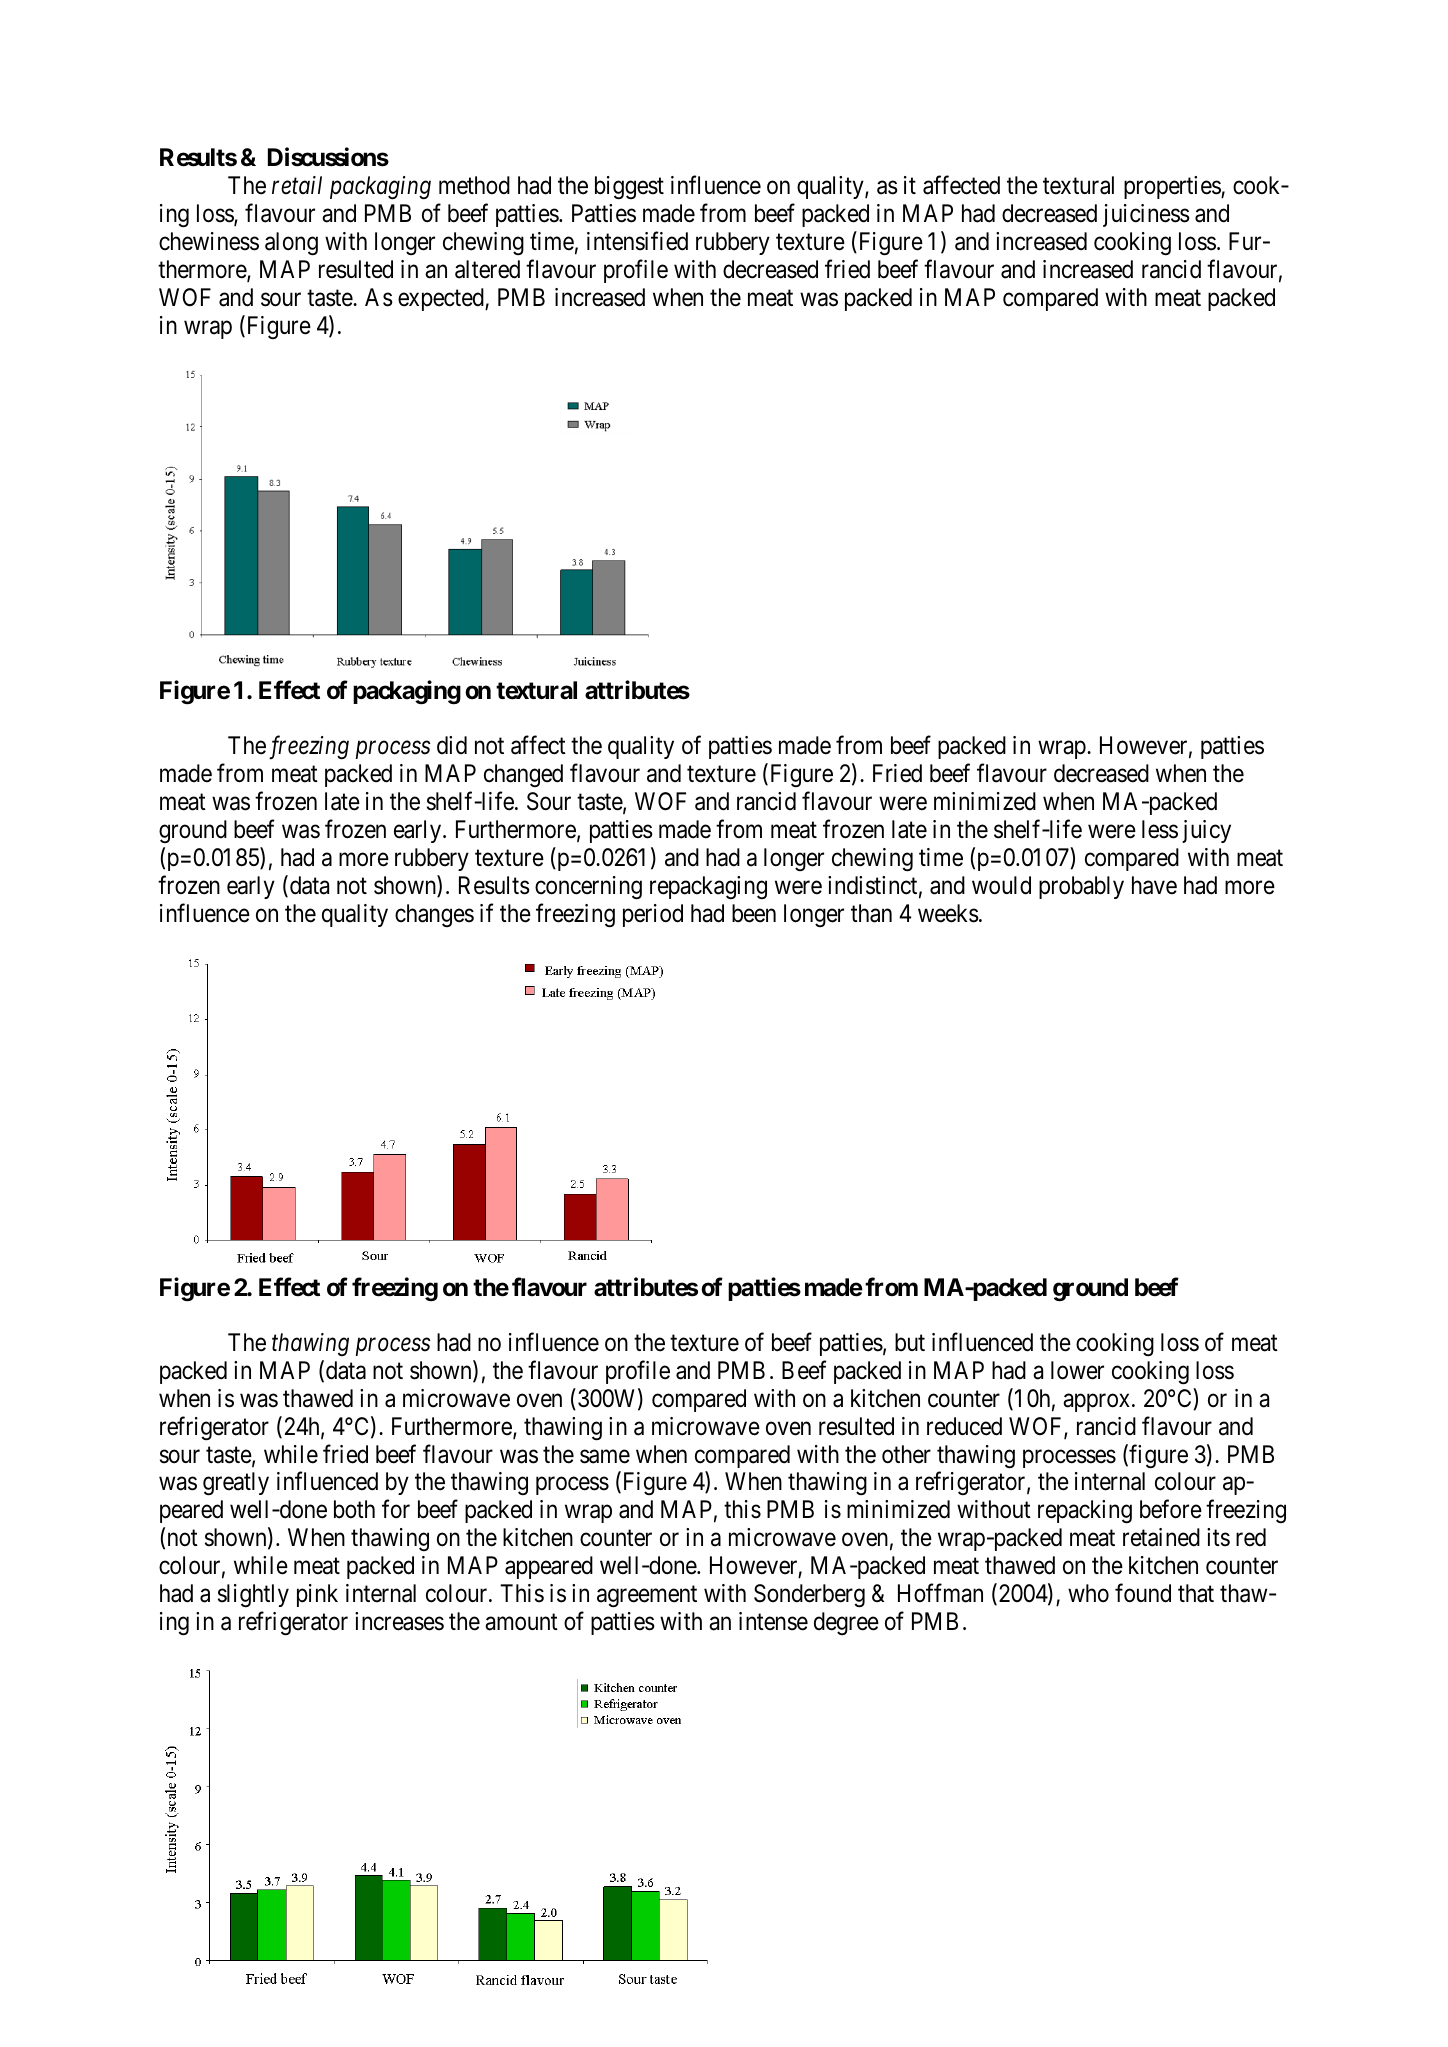 This image has width=1448, height=2047. I want to click on agreement, so click(647, 1597).
